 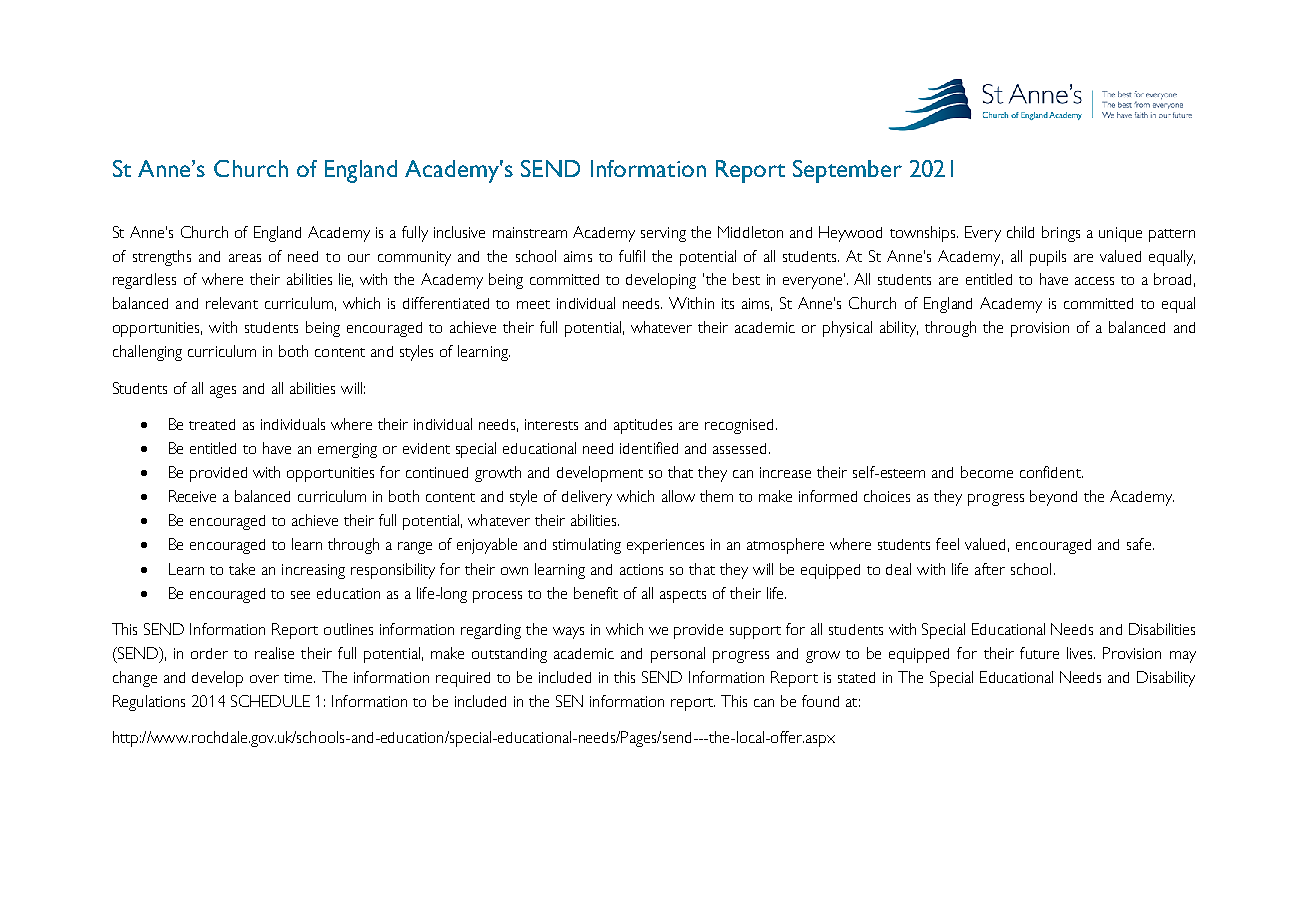 What do you see at coordinates (678, 496) in the screenshot?
I see `allow` at bounding box center [678, 496].
